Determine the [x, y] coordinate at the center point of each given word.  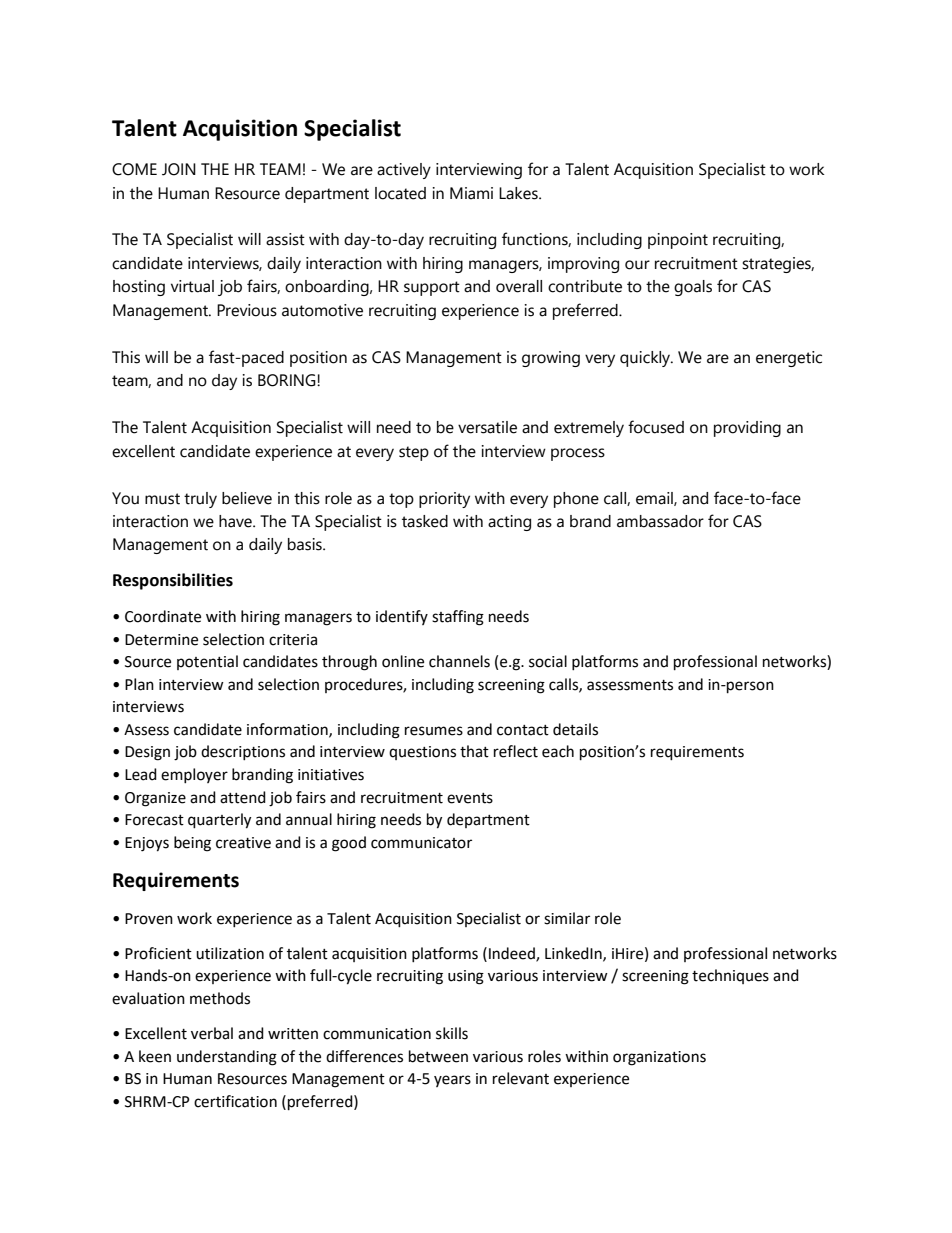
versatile [487, 427]
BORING [288, 380]
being [192, 844]
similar [567, 918]
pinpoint [678, 241]
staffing [458, 618]
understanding [227, 1058]
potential [207, 662]
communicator [421, 843]
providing [747, 429]
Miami [471, 193]
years [452, 1081]
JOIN [179, 169]
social [548, 661]
